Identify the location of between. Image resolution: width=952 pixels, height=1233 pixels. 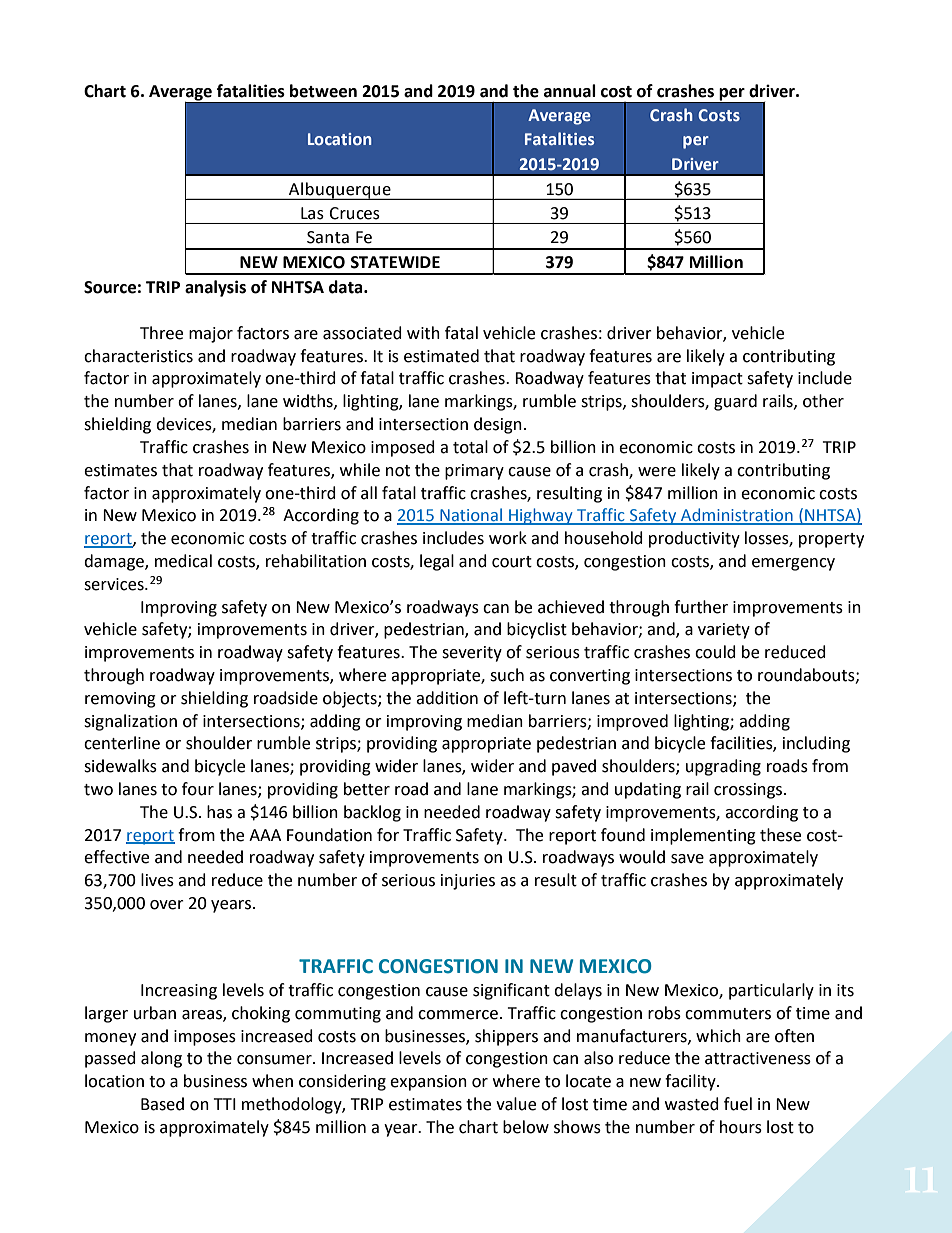
(323, 91).
